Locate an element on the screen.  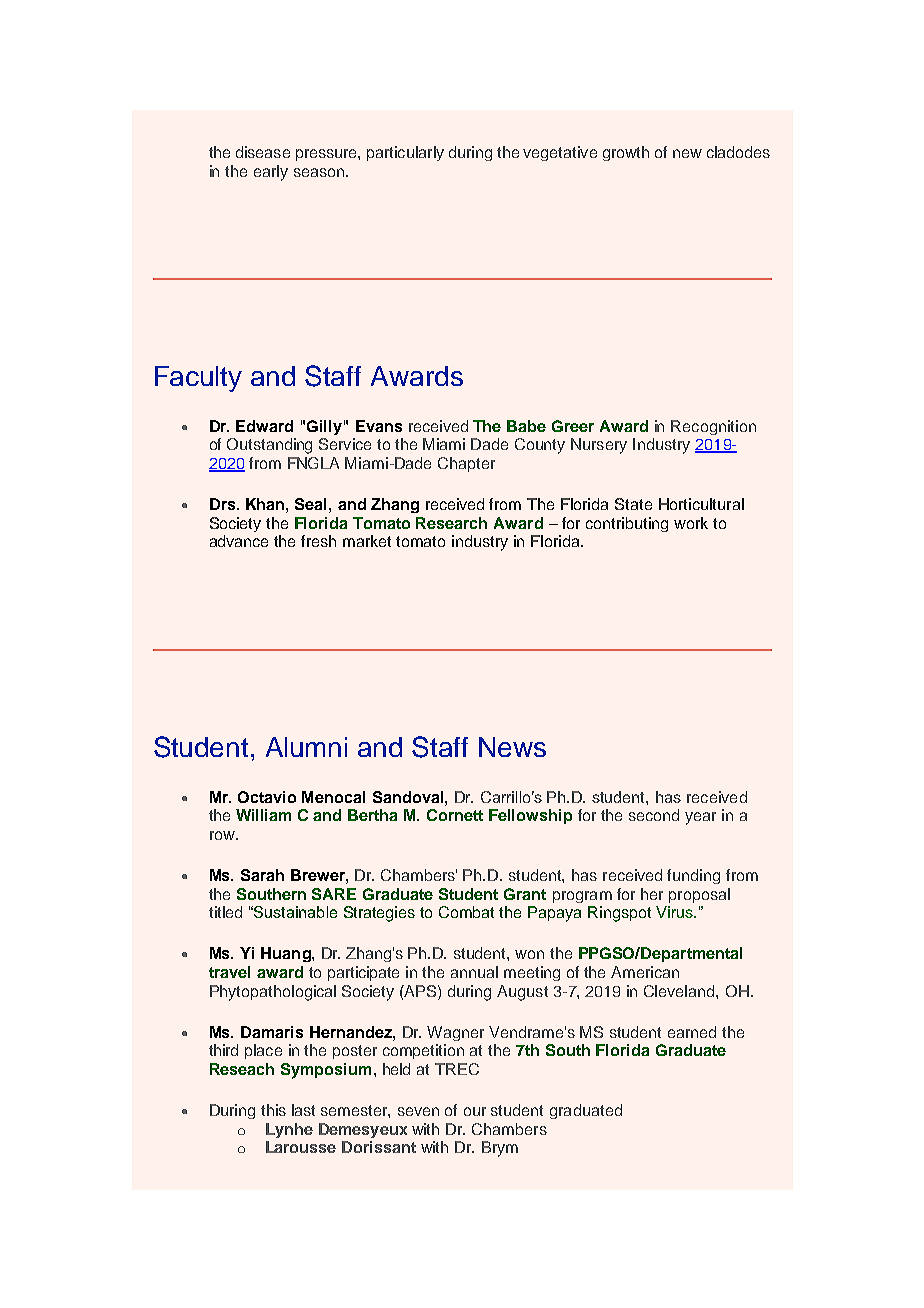
growth is located at coordinates (626, 153).
